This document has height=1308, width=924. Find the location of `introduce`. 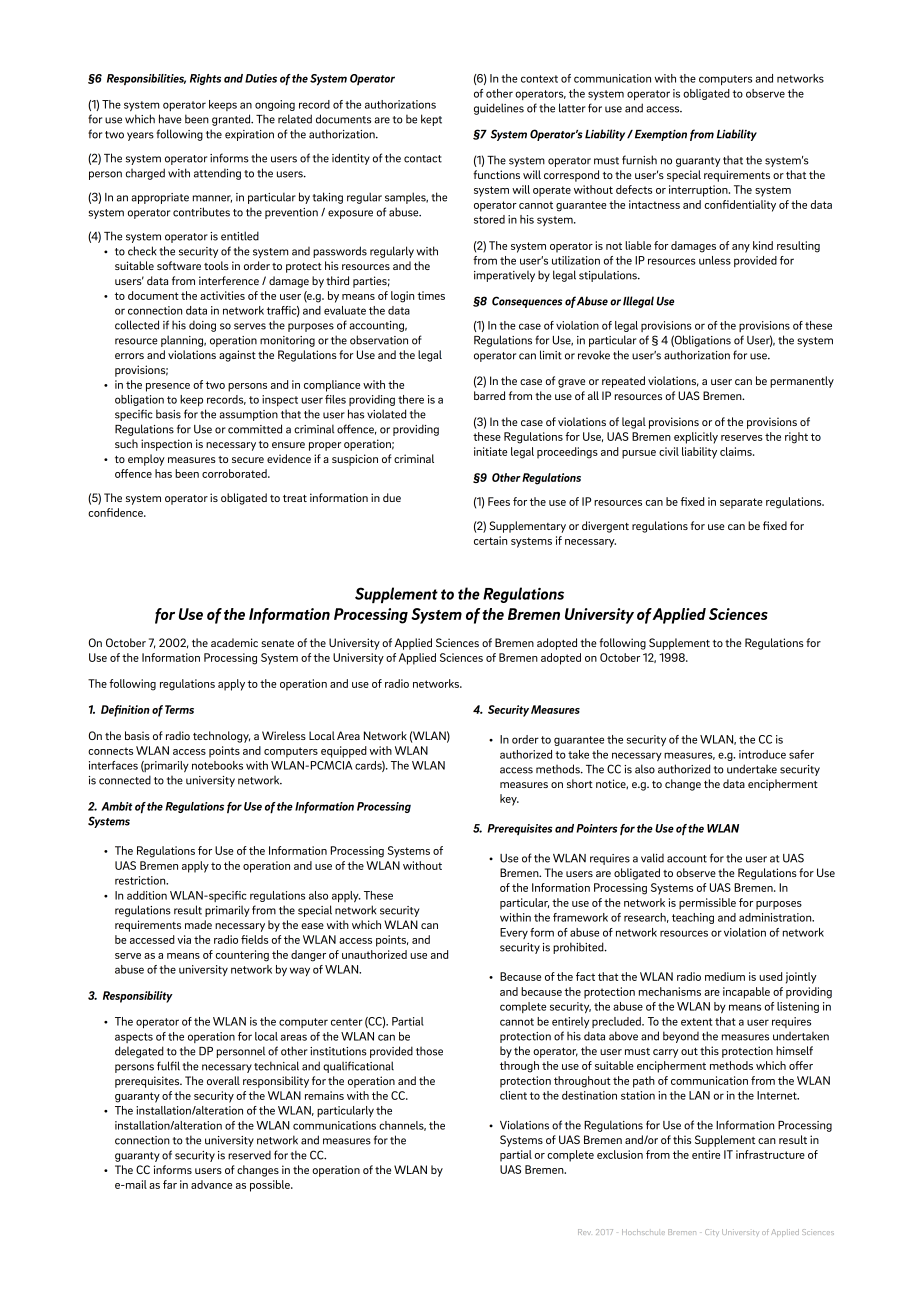

introduce is located at coordinates (762, 754).
